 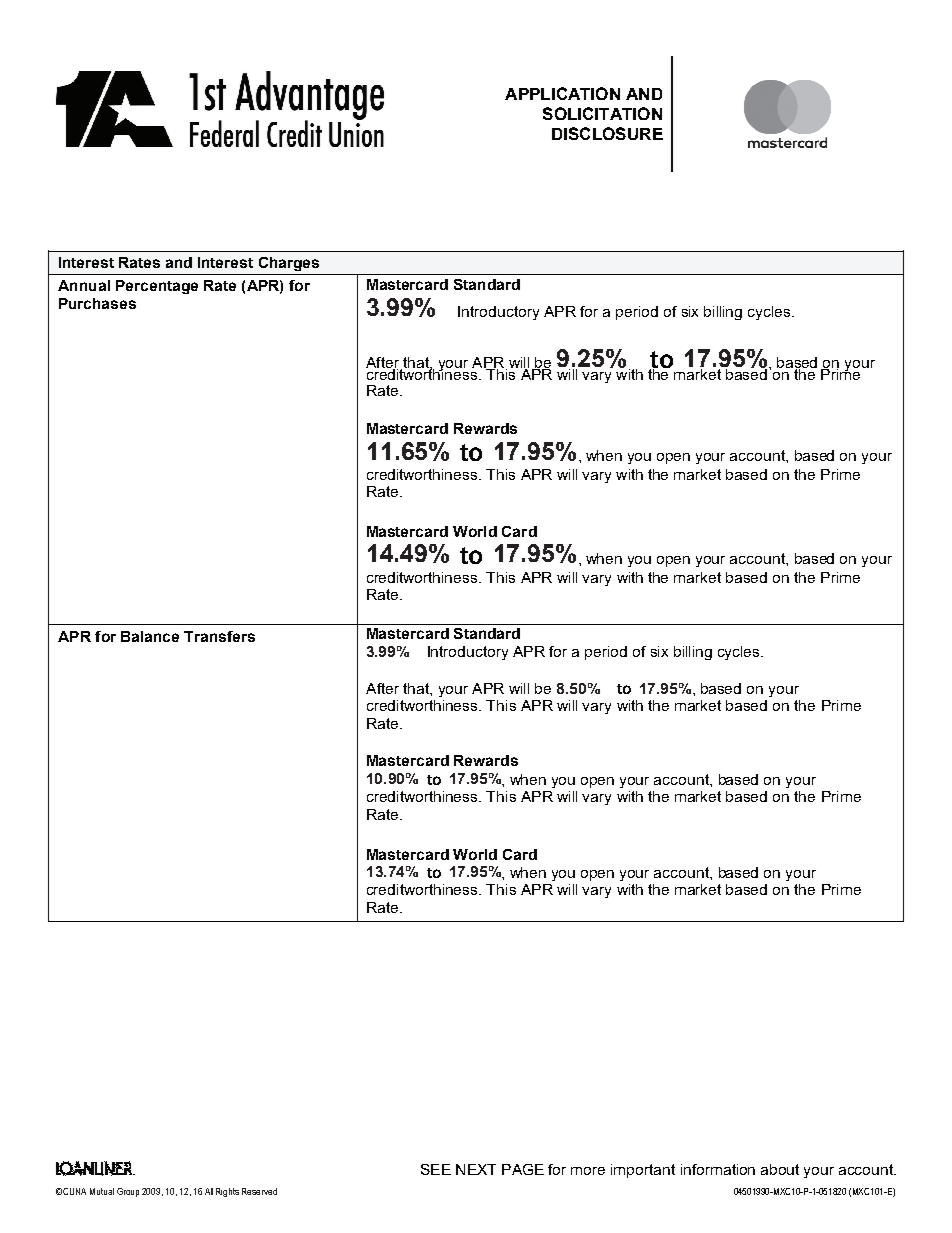 I want to click on Group, so click(x=128, y=1192).
